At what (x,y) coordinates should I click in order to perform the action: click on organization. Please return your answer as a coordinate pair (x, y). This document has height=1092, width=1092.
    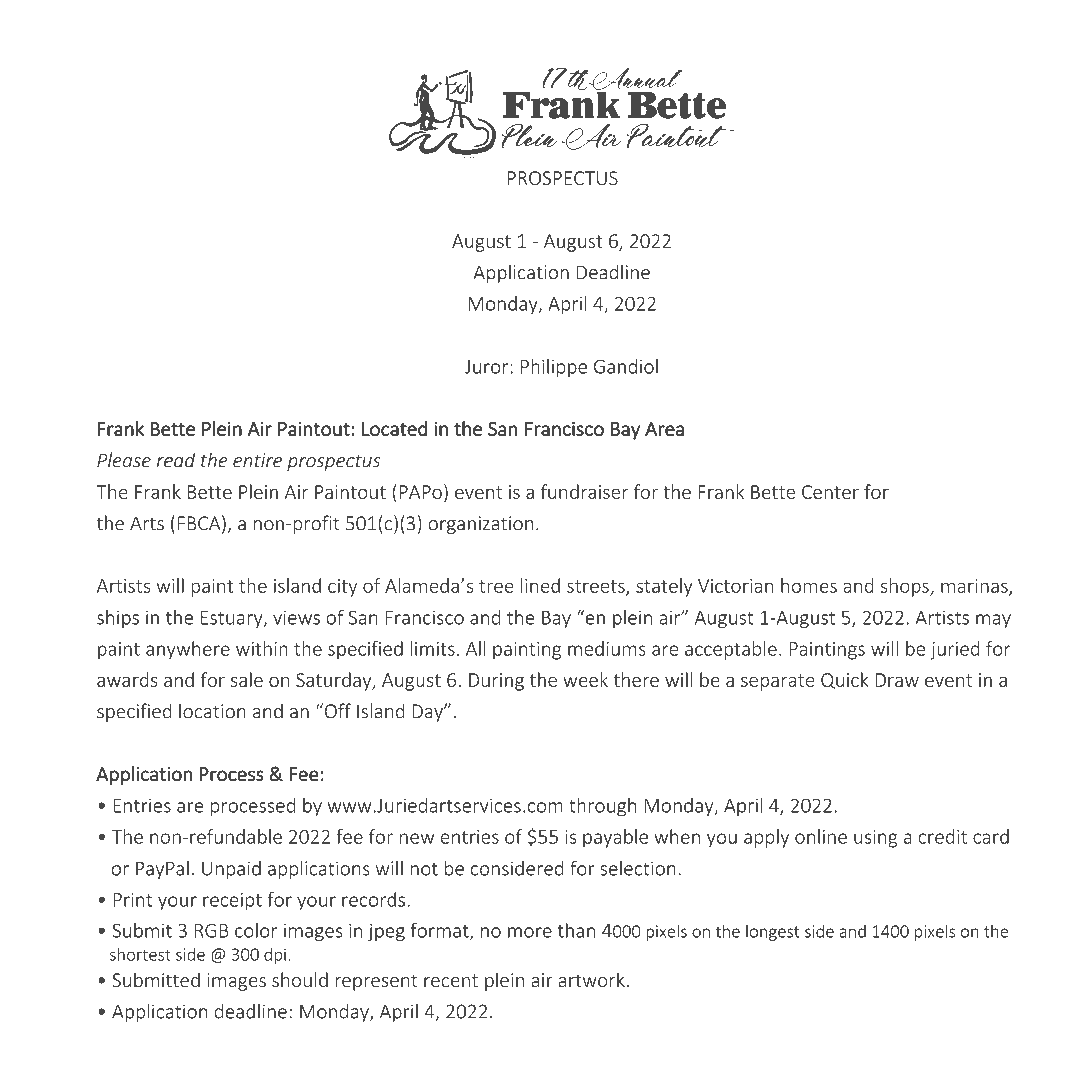
    Looking at the image, I should click on (480, 525).
